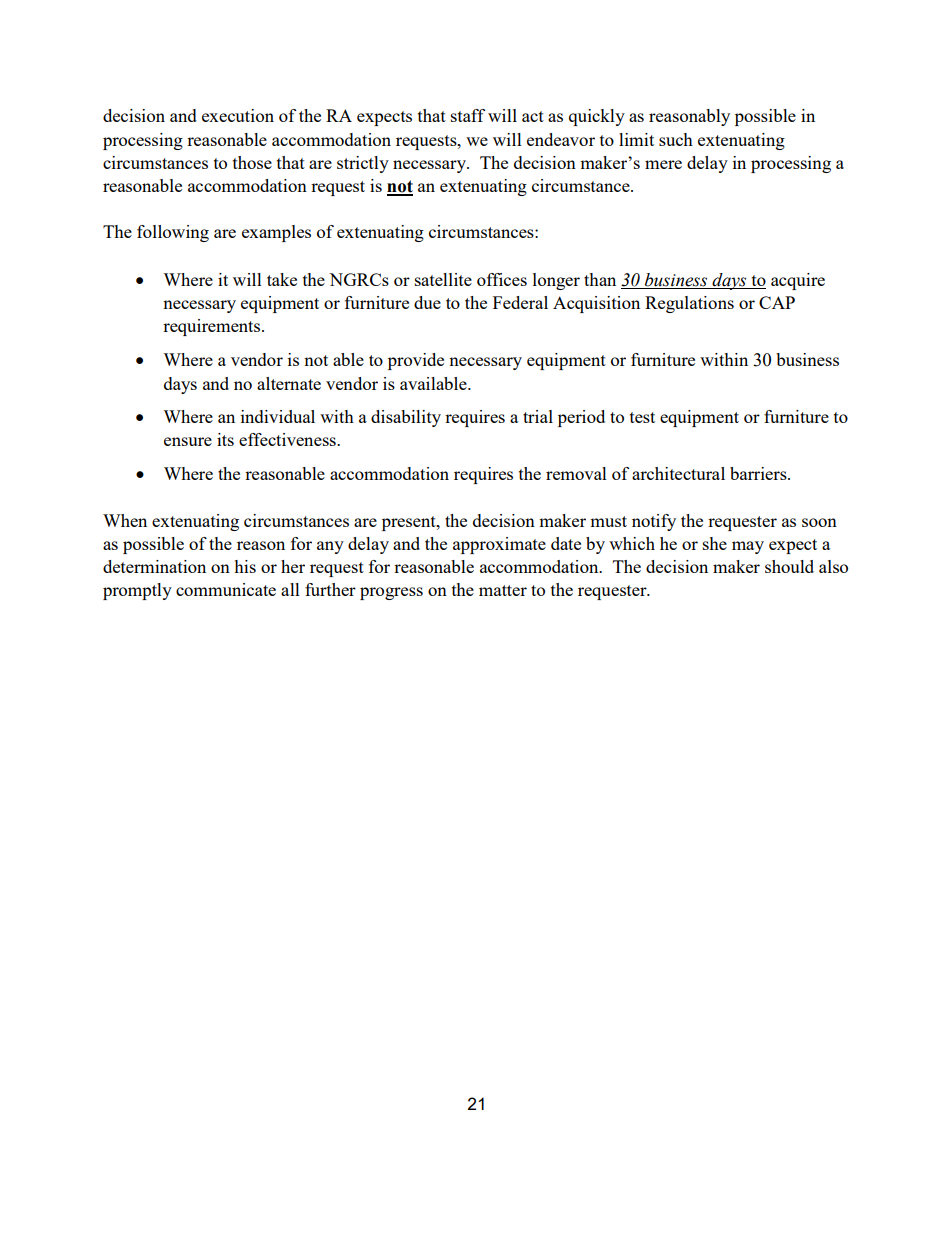 Image resolution: width=952 pixels, height=1233 pixels. I want to click on offices, so click(502, 279).
